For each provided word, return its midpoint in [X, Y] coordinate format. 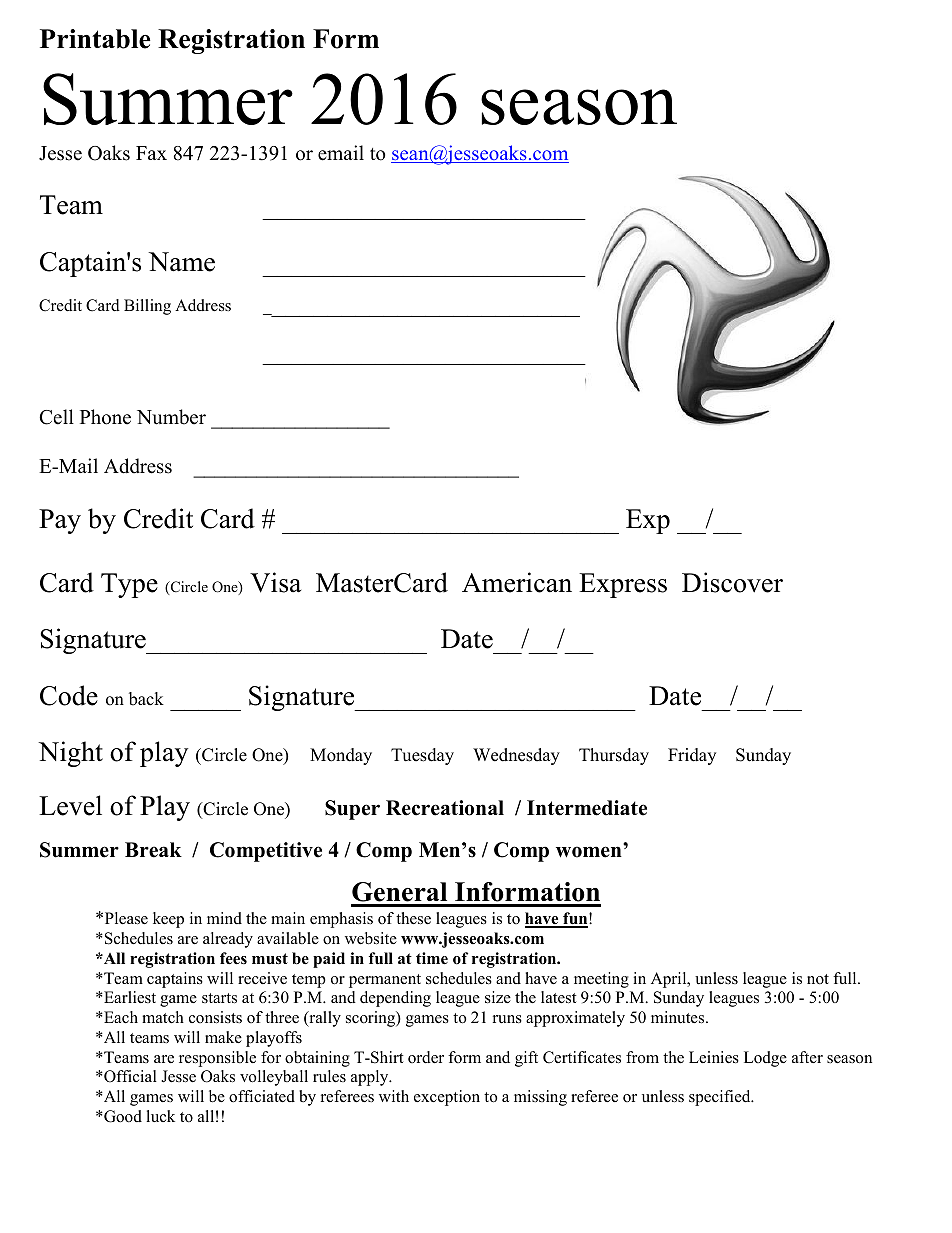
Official [129, 1076]
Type [129, 585]
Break [153, 850]
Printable [95, 39]
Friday [692, 756]
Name [181, 262]
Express [623, 585]
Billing [147, 307]
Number [171, 417]
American [517, 582]
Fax [151, 153]
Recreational [445, 808]
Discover [732, 582]
